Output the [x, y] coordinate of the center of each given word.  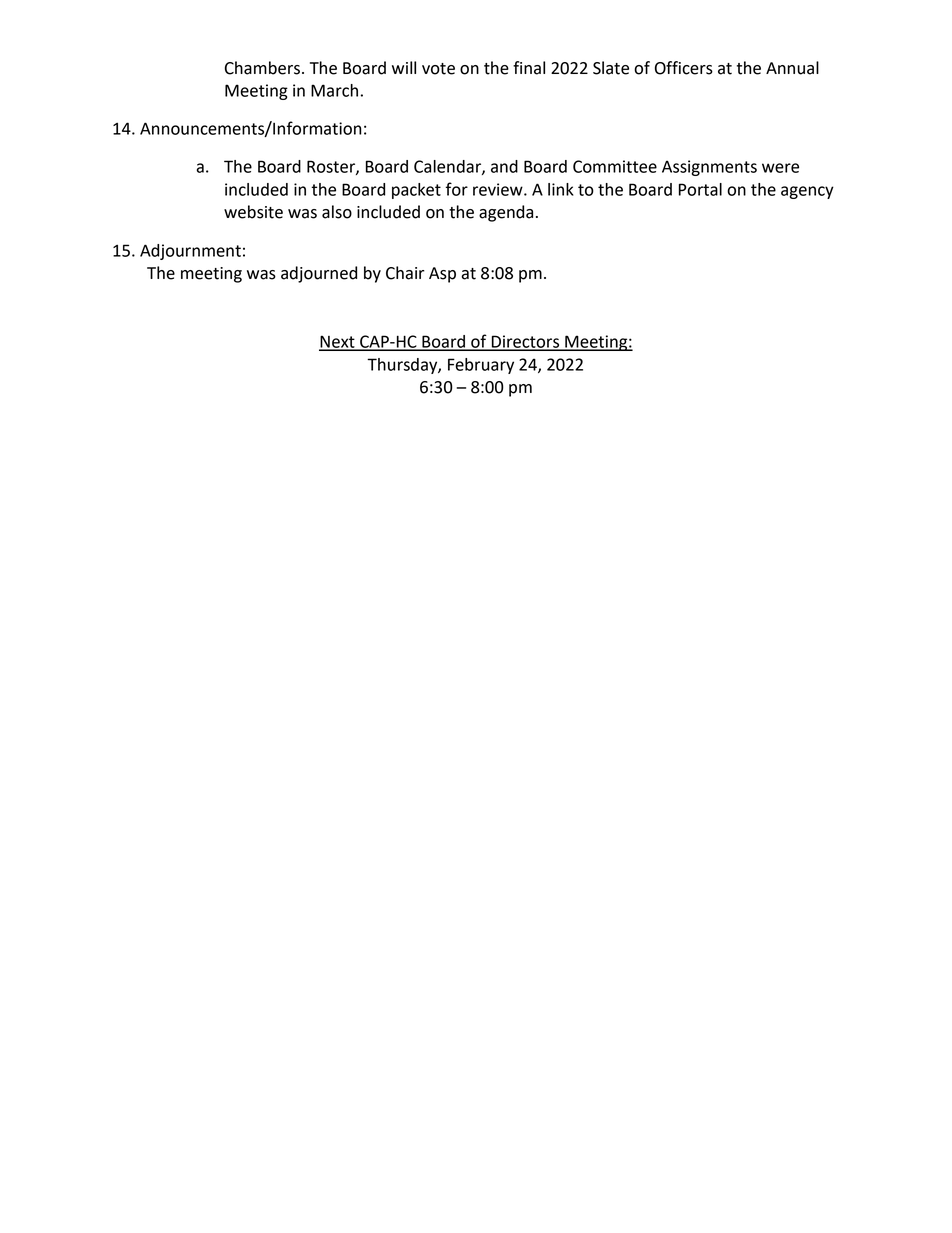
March [334, 90]
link [561, 189]
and [504, 166]
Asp [442, 275]
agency [807, 192]
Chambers [262, 68]
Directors [525, 342]
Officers [684, 68]
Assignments [709, 168]
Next [338, 342]
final [529, 68]
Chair [405, 273]
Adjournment [190, 252]
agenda [506, 213]
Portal [700, 189]
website [253, 212]
